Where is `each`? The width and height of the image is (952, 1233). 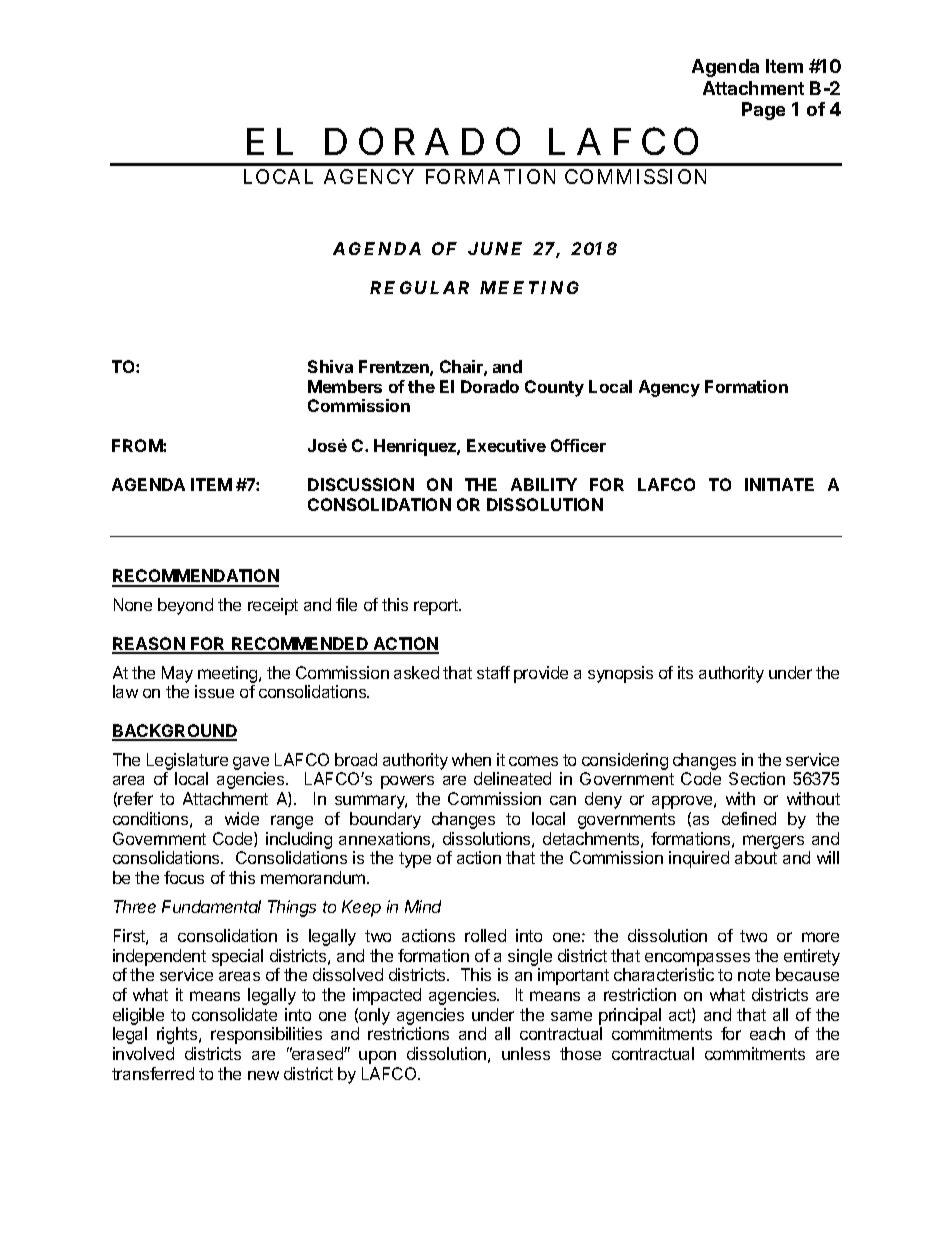 each is located at coordinates (767, 1033).
